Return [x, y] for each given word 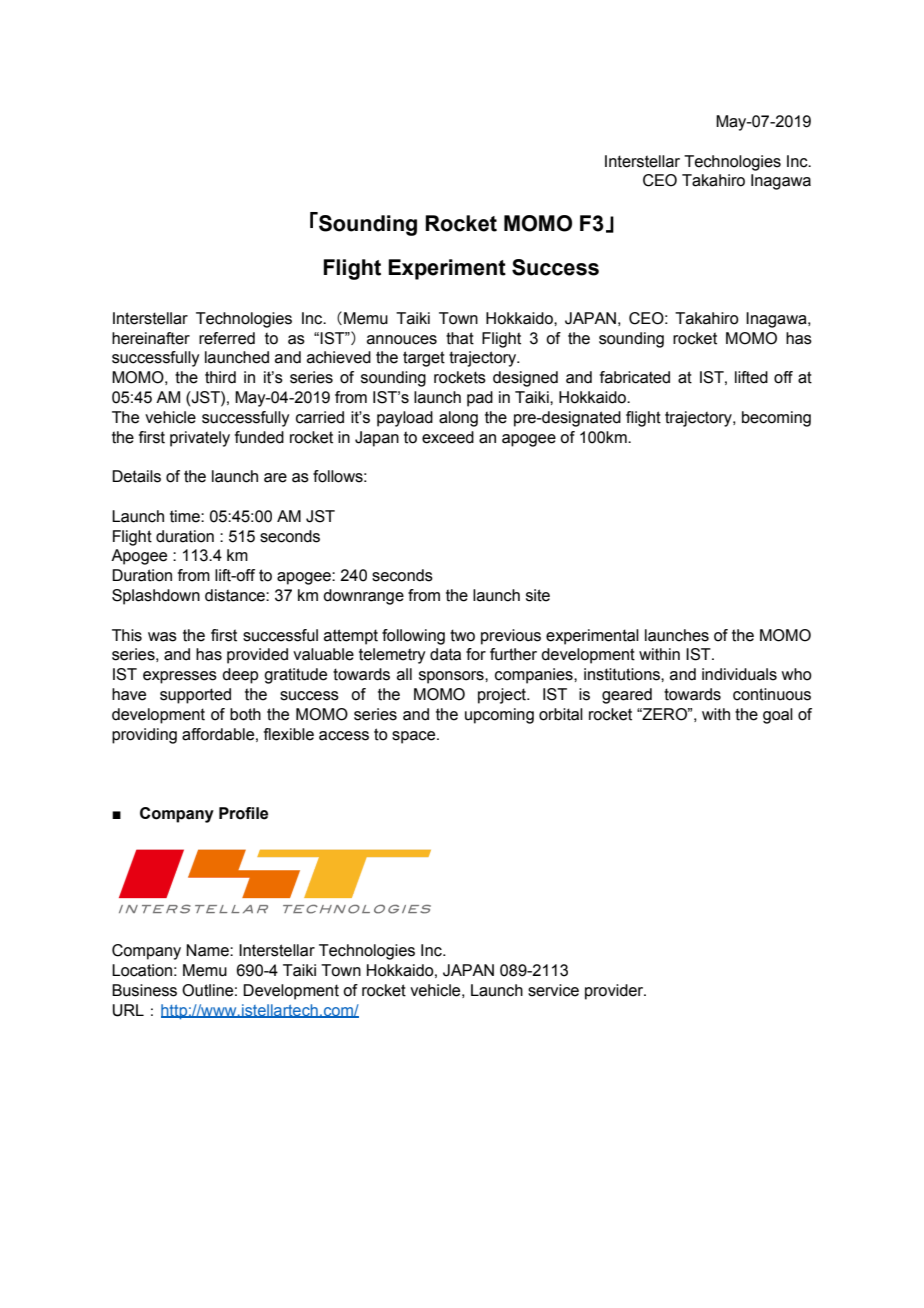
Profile [243, 813]
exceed [448, 437]
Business [144, 990]
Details [136, 476]
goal [778, 716]
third [220, 377]
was [162, 637]
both [245, 714]
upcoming [499, 716]
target [424, 359]
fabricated [635, 377]
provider [615, 992]
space [415, 737]
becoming [776, 419]
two [462, 635]
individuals [739, 674]
